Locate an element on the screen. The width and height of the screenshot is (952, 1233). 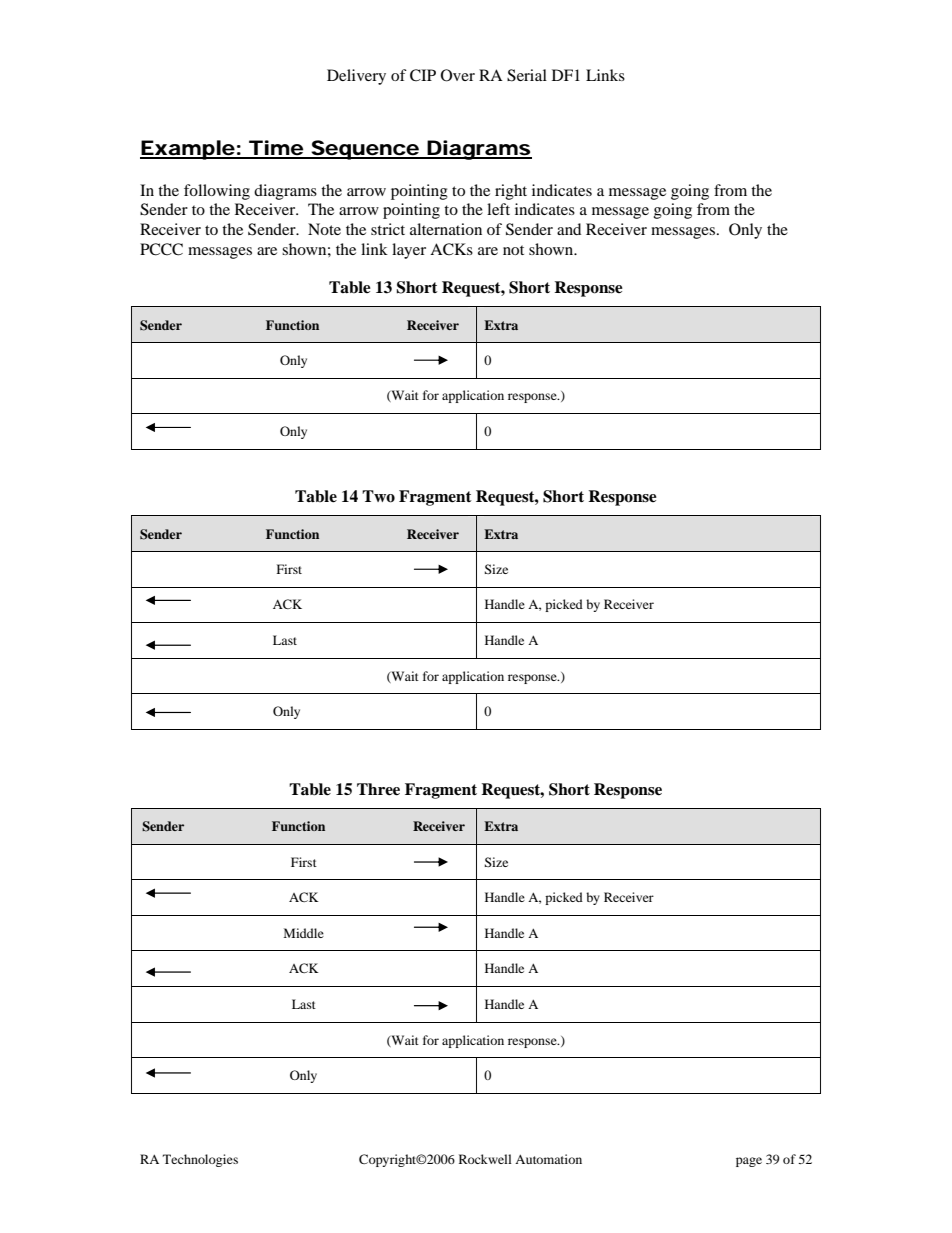
Three is located at coordinates (378, 789).
